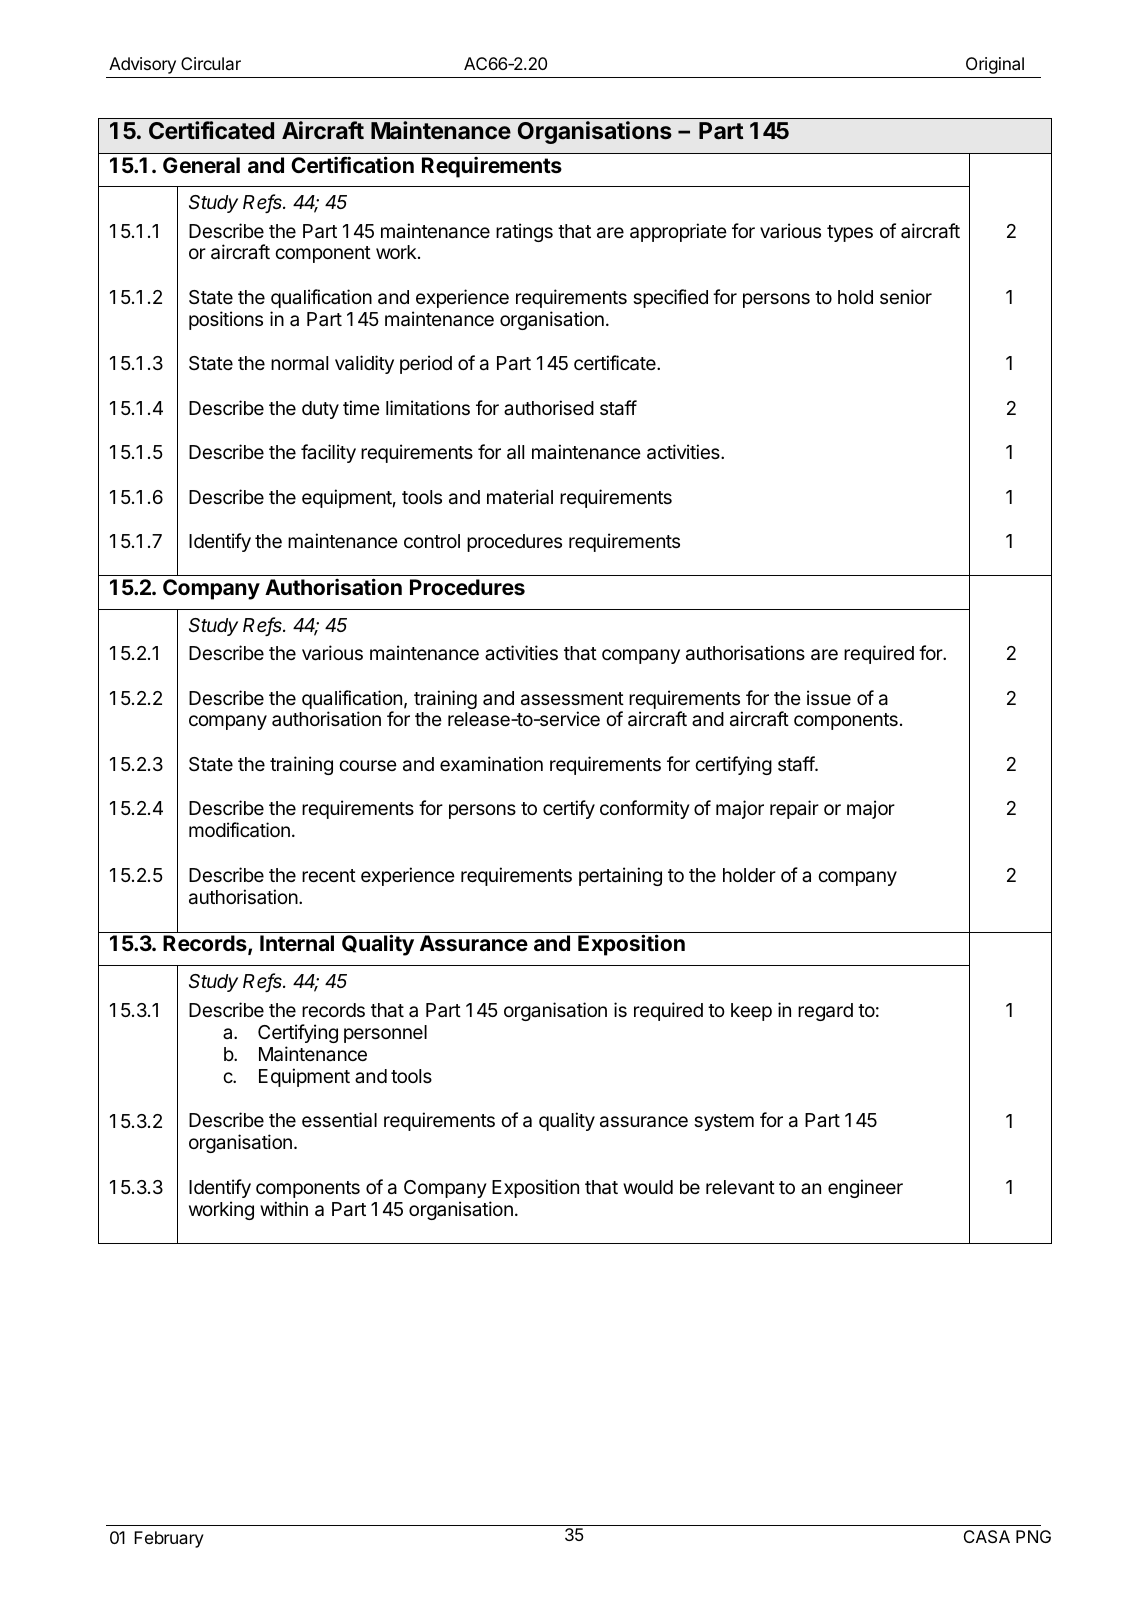 This image has height=1624, width=1148. Describe the element at coordinates (794, 809) in the image. I see `repair` at that location.
